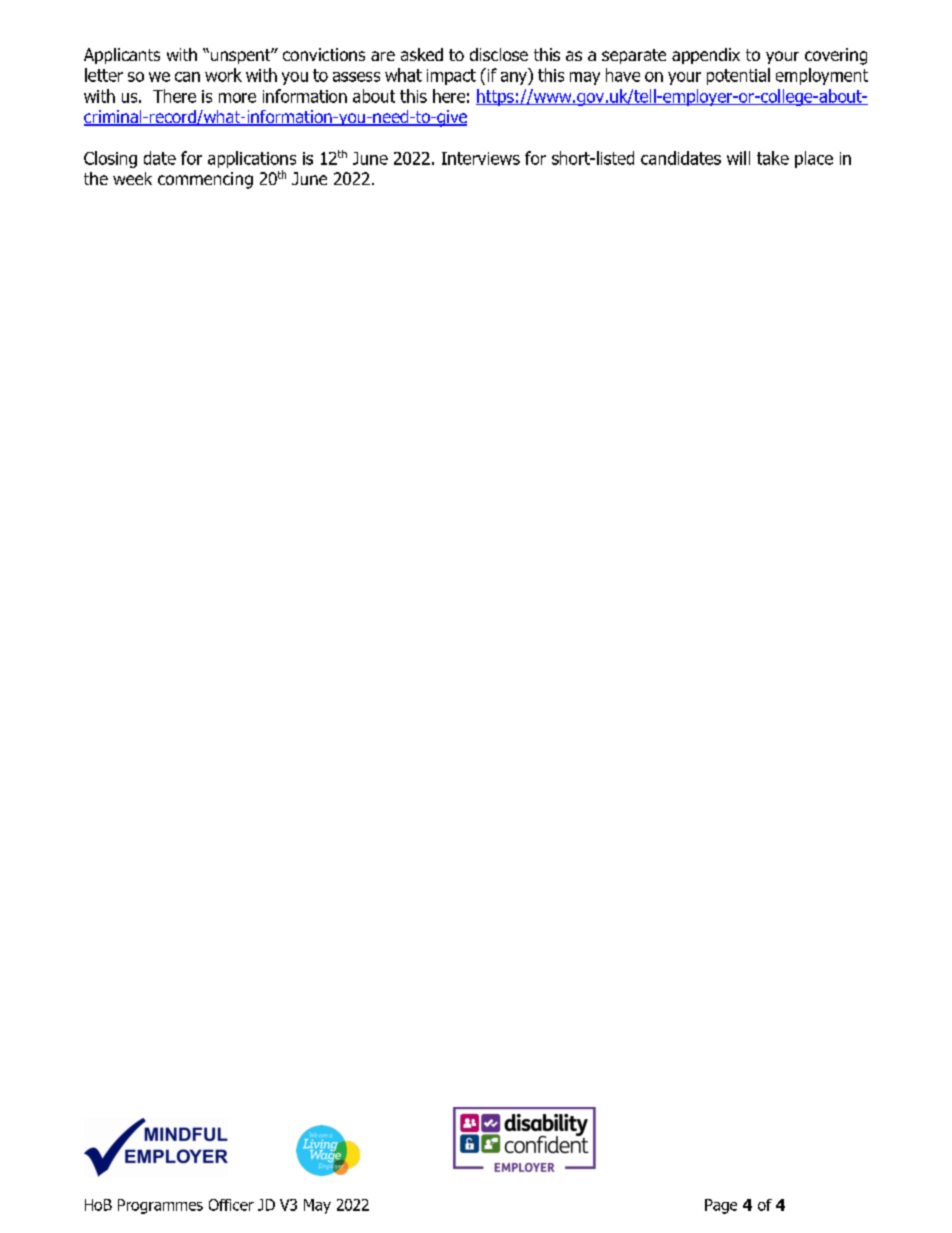 This screenshot has height=1233, width=952. What do you see at coordinates (252, 159) in the screenshot?
I see `applications` at bounding box center [252, 159].
